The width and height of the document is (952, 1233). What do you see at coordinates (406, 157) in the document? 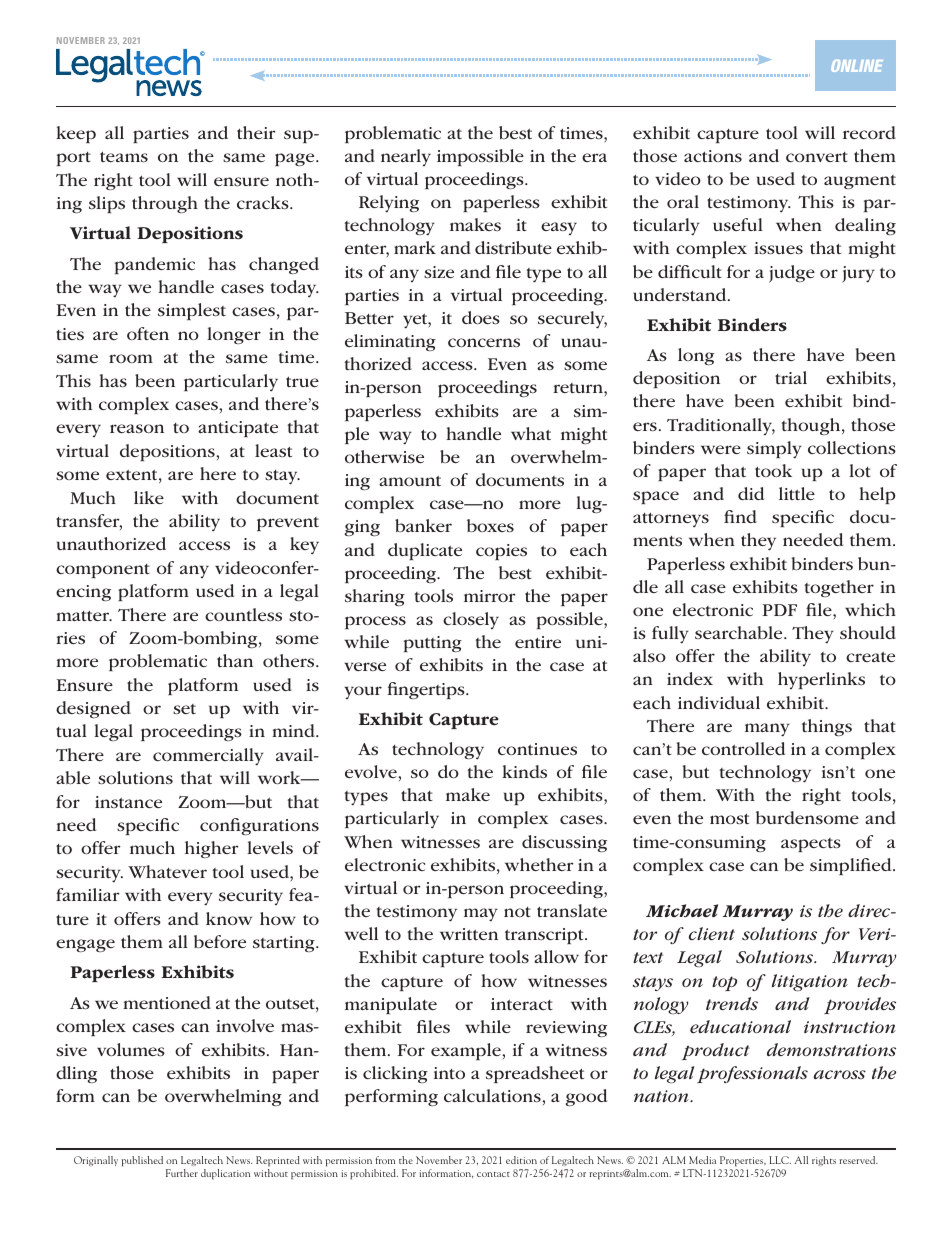
I see `nearly` at bounding box center [406, 157].
